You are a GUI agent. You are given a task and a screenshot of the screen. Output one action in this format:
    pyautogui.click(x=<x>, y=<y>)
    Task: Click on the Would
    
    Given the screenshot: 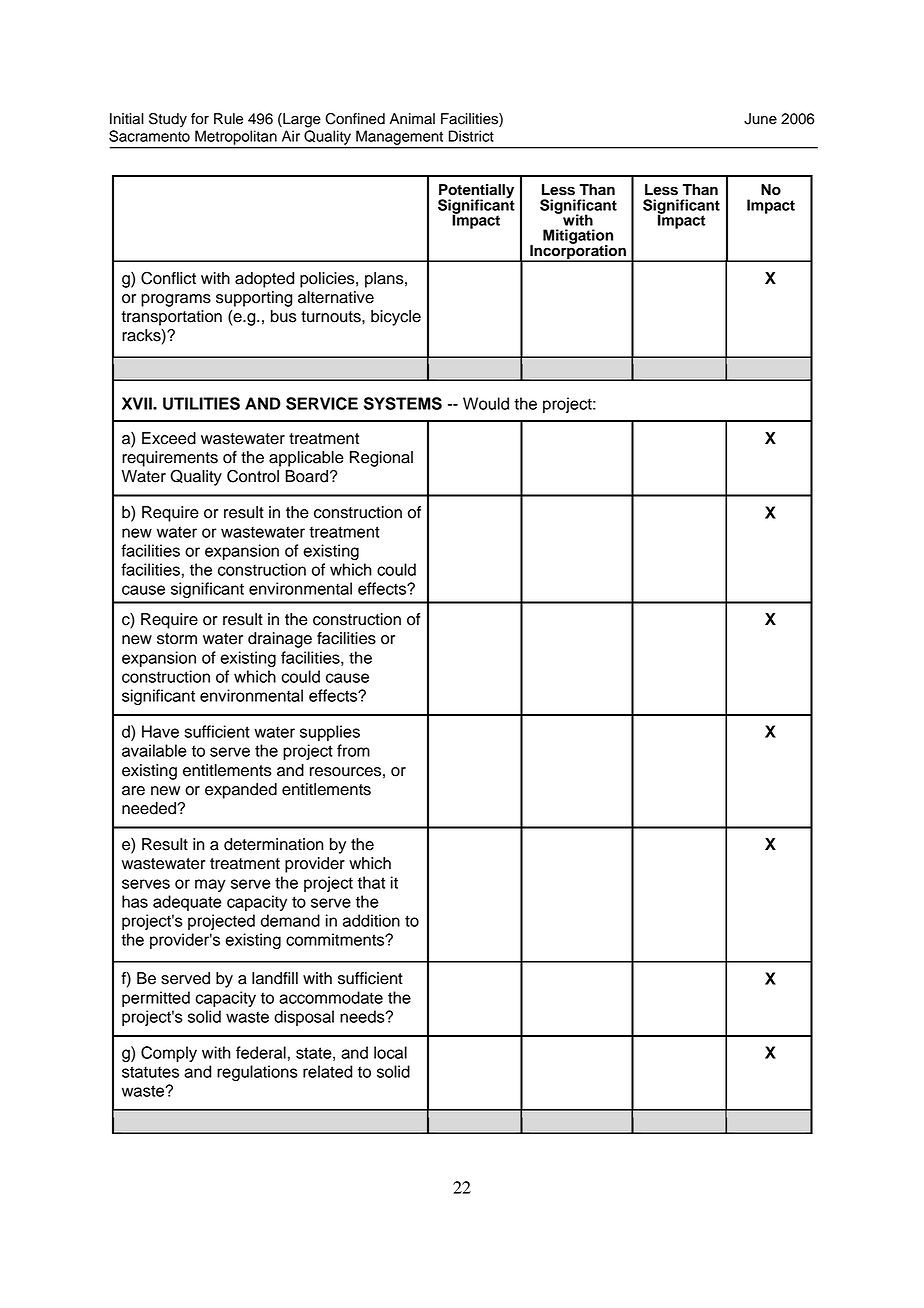 What is the action you would take?
    pyautogui.click(x=486, y=403)
